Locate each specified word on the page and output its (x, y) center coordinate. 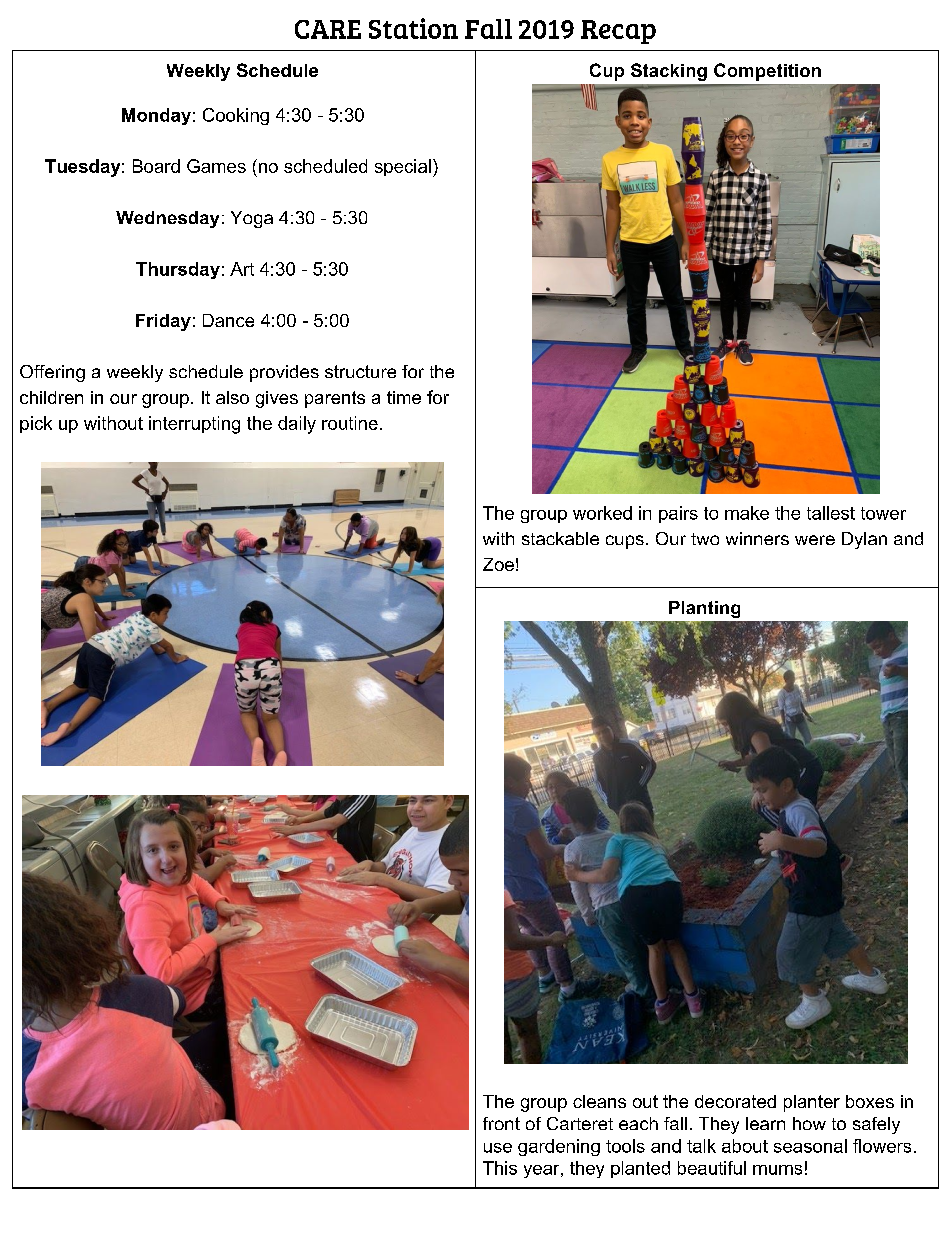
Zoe (498, 564)
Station (413, 28)
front (501, 1123)
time (404, 397)
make (747, 513)
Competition (767, 72)
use (498, 1148)
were (815, 540)
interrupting (194, 425)
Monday (156, 116)
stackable (560, 538)
